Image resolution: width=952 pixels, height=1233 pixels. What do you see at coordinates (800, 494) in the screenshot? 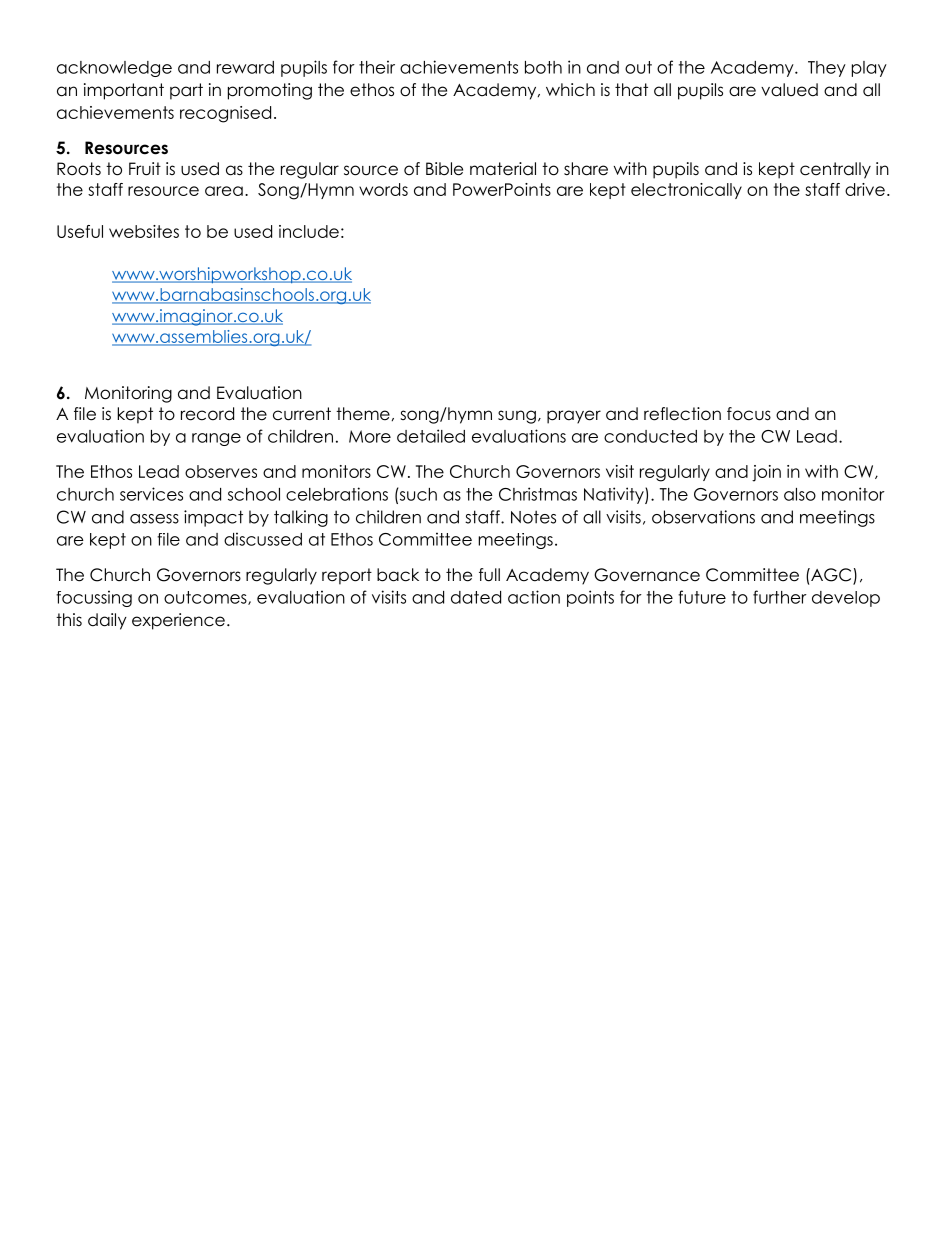
I see `also` at bounding box center [800, 494].
